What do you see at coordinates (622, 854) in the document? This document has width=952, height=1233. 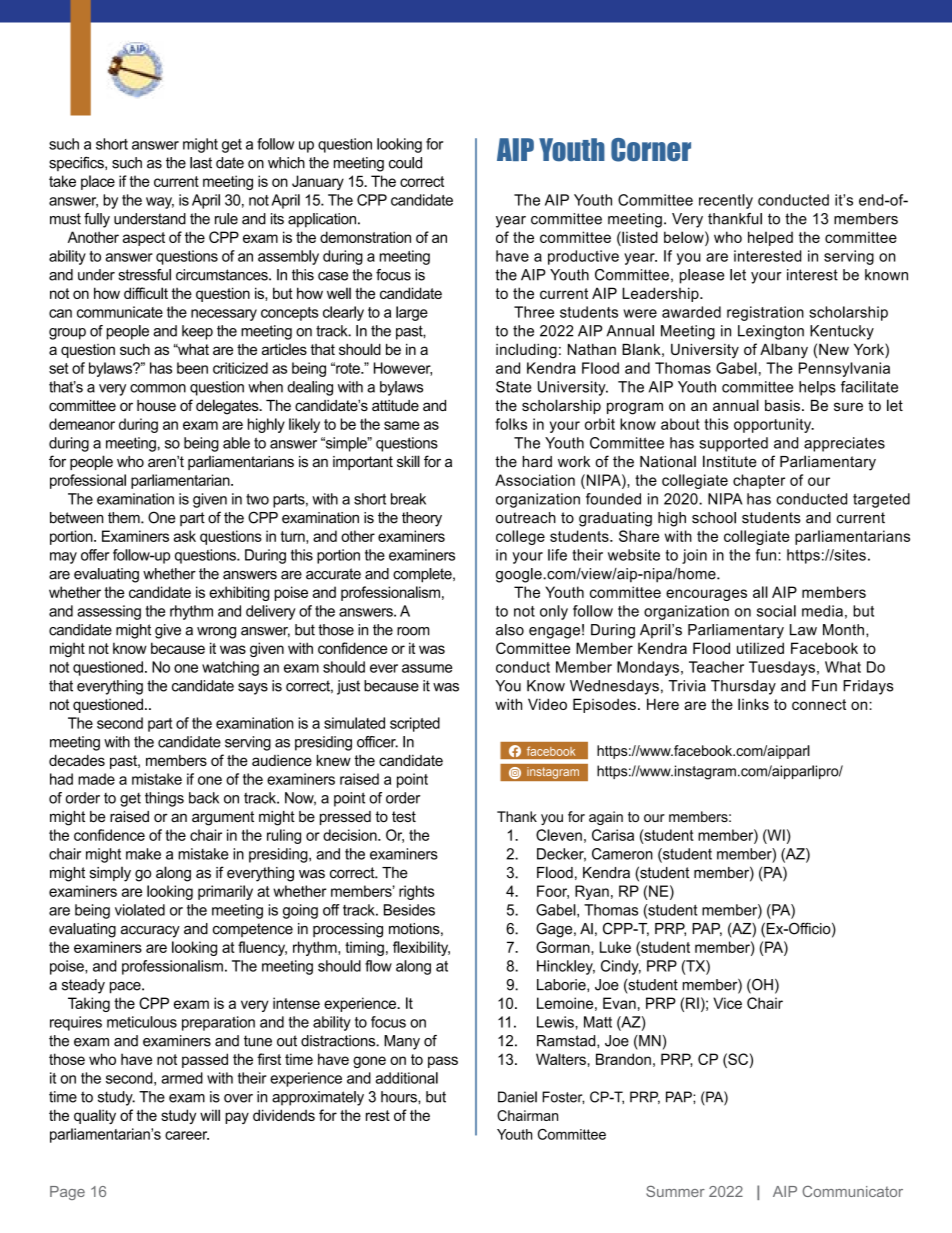 I see `Cameron` at bounding box center [622, 854].
